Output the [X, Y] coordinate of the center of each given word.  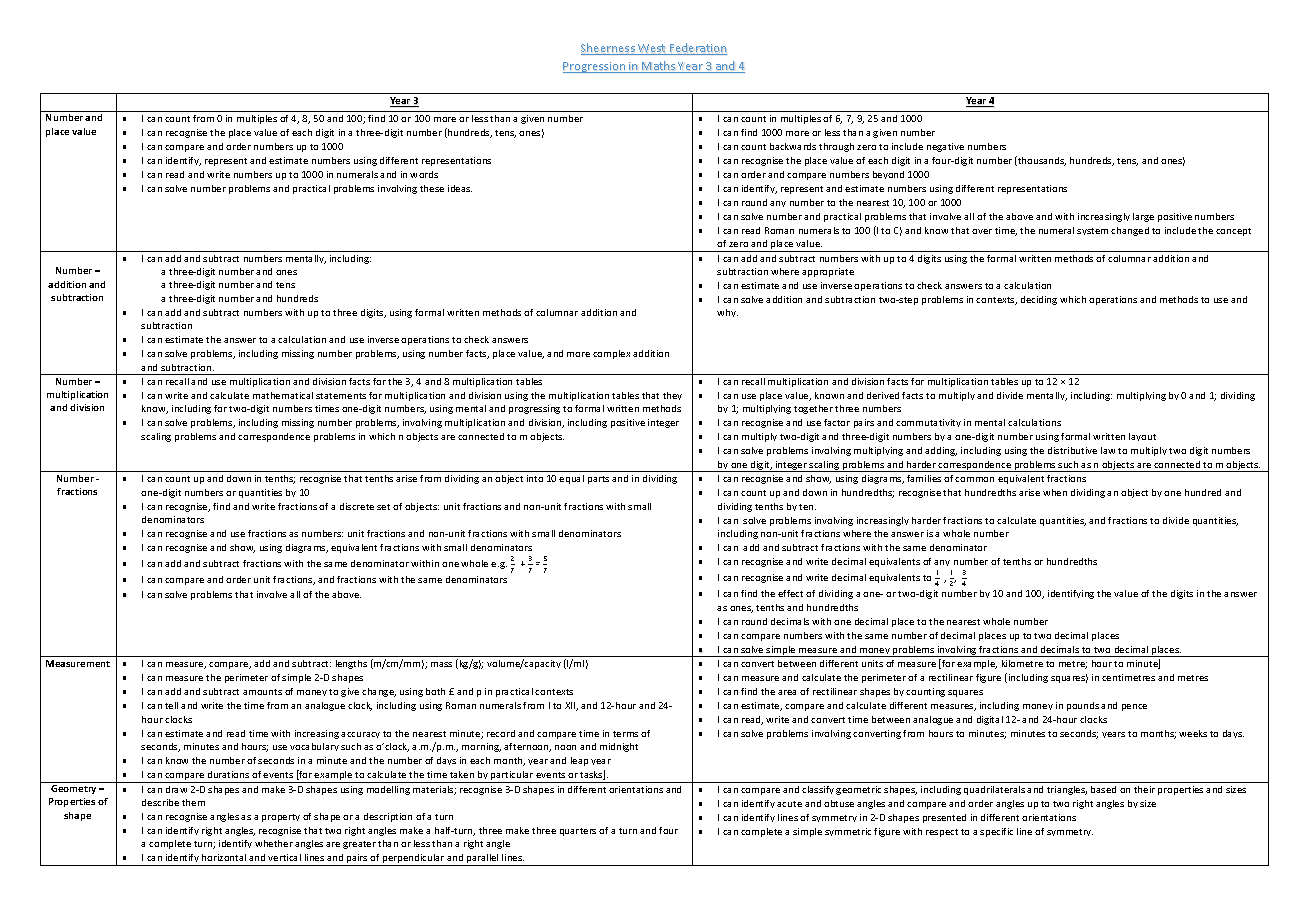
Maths [659, 67]
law [1108, 450]
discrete [357, 506]
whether [274, 843]
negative [945, 147]
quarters [578, 832]
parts [598, 480]
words [424, 174]
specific [996, 832]
